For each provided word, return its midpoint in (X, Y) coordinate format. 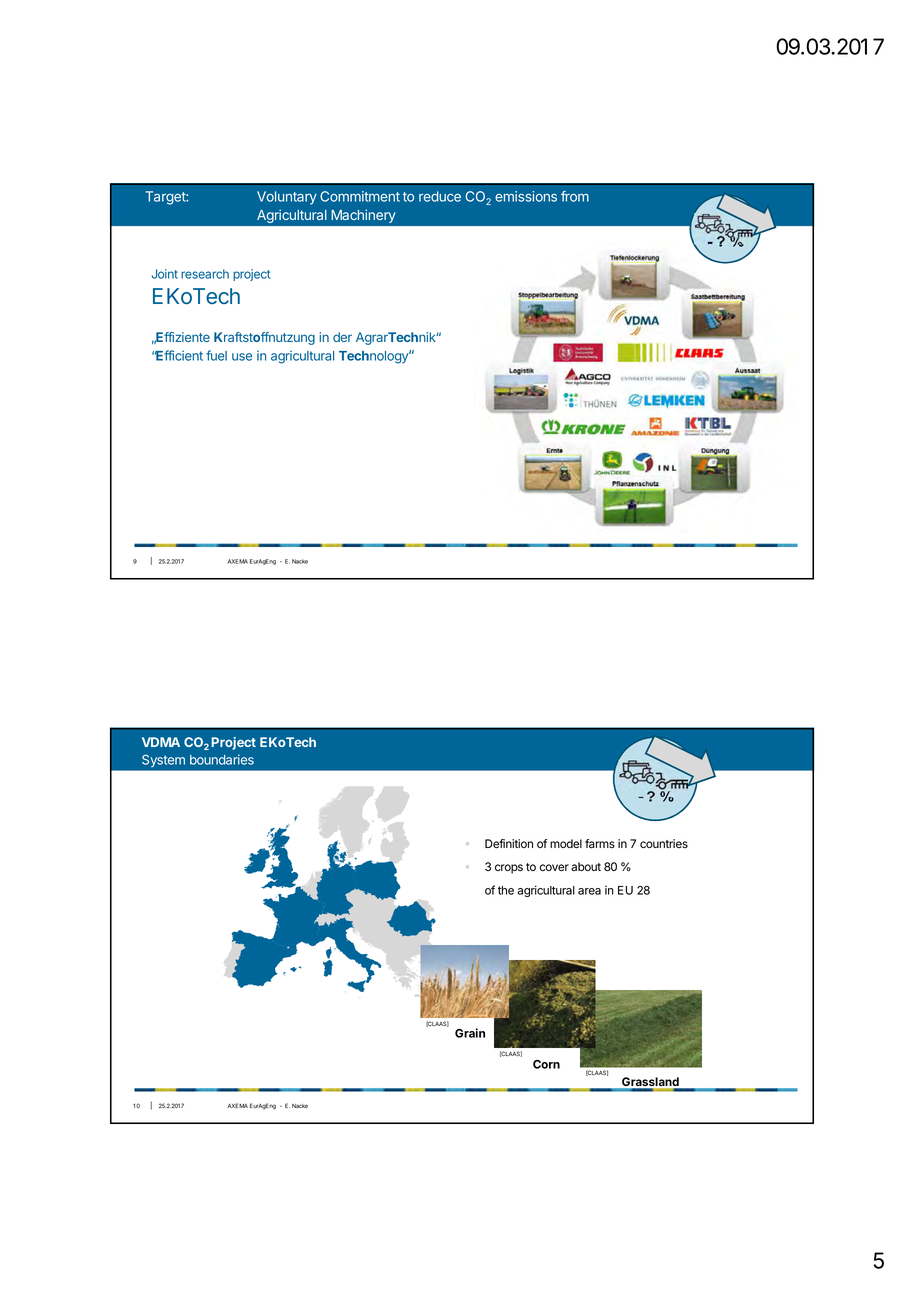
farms (600, 843)
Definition (509, 843)
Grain (470, 1033)
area (589, 891)
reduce (440, 196)
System (163, 761)
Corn (546, 1064)
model (566, 843)
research (205, 274)
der (342, 337)
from (575, 196)
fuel (216, 355)
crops (509, 869)
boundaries (222, 759)
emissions (526, 196)
